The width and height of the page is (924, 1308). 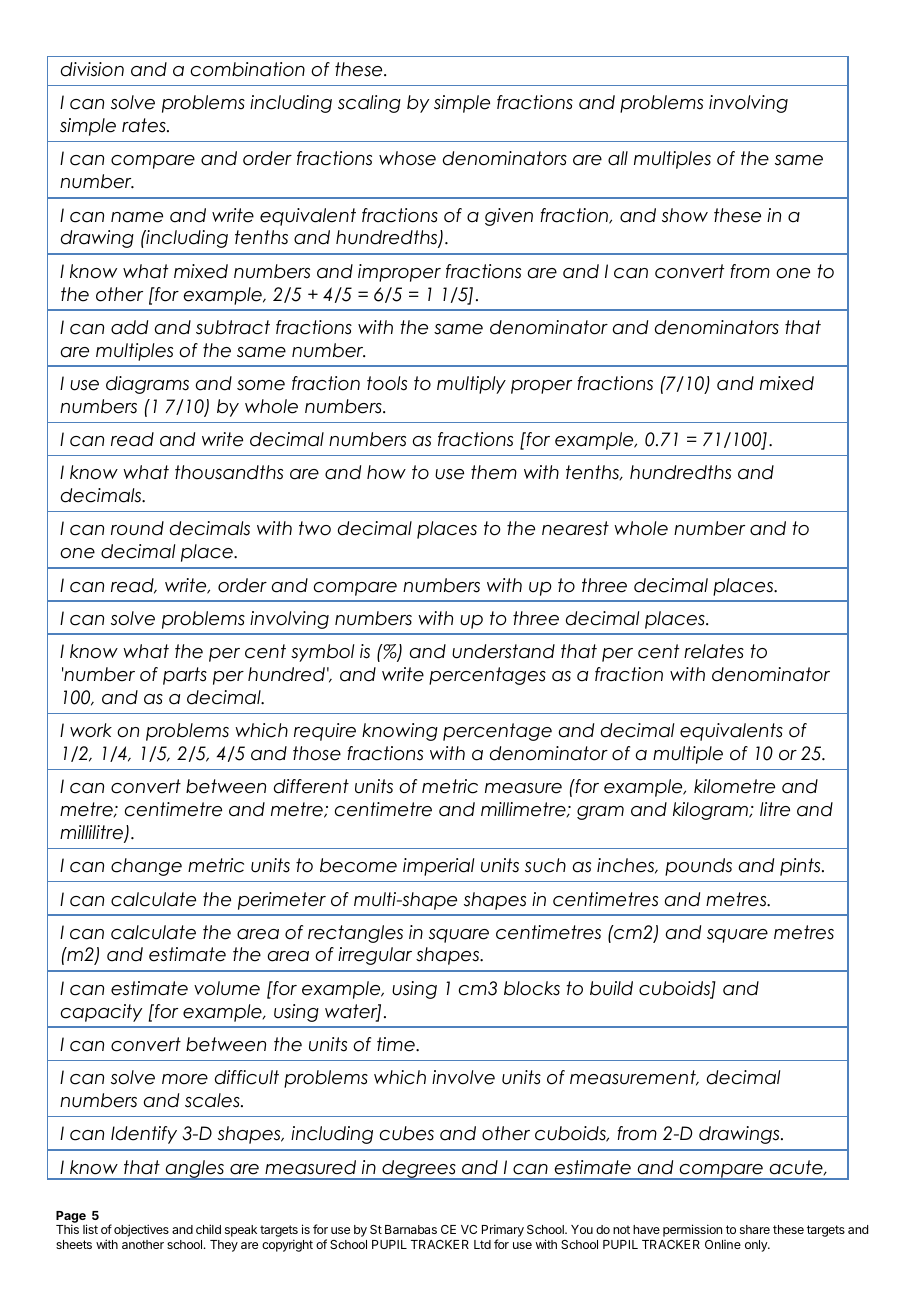 What do you see at coordinates (685, 215) in the page?
I see `show` at bounding box center [685, 215].
